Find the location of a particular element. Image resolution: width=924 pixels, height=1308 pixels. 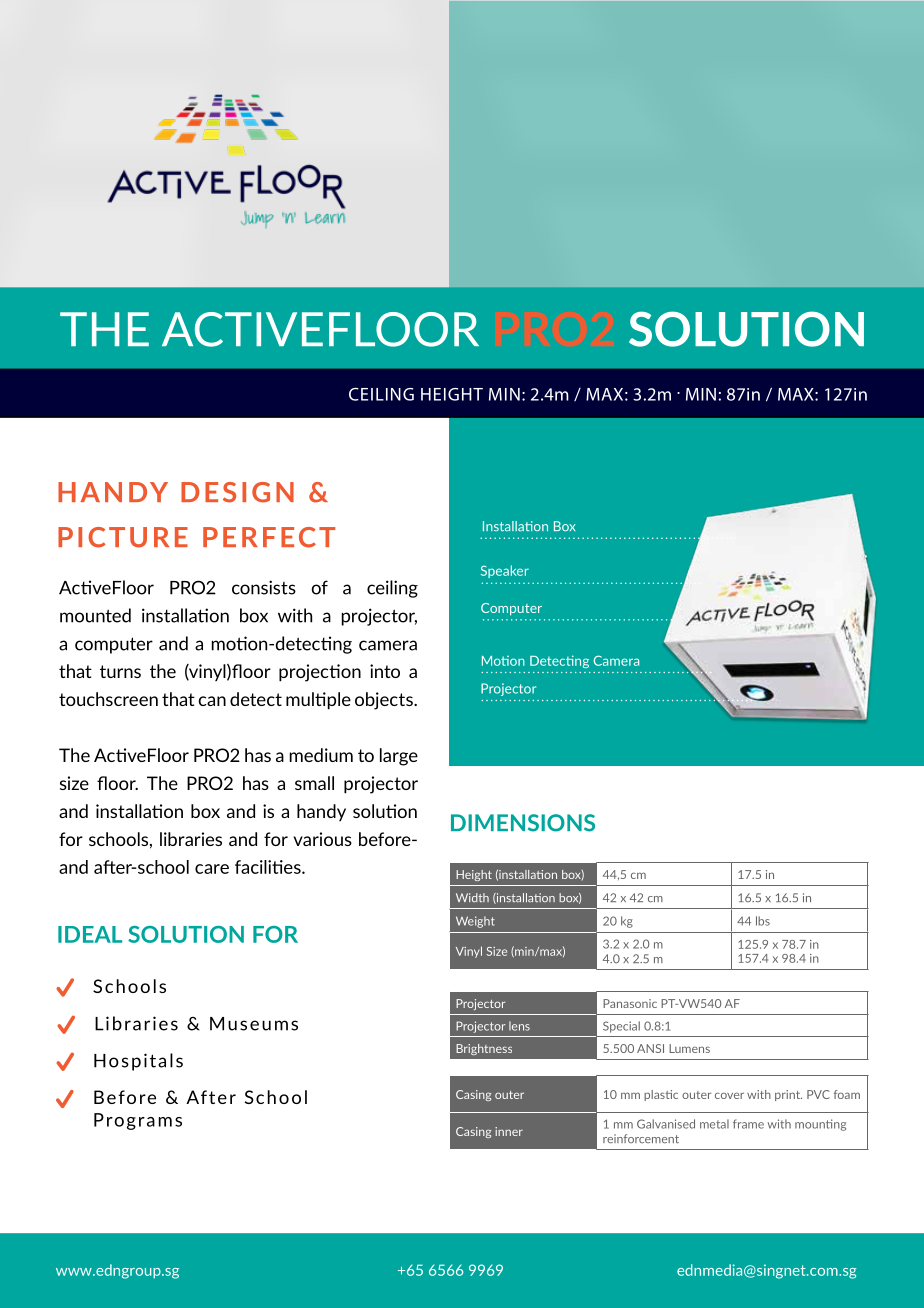

inner is located at coordinates (509, 1131).
